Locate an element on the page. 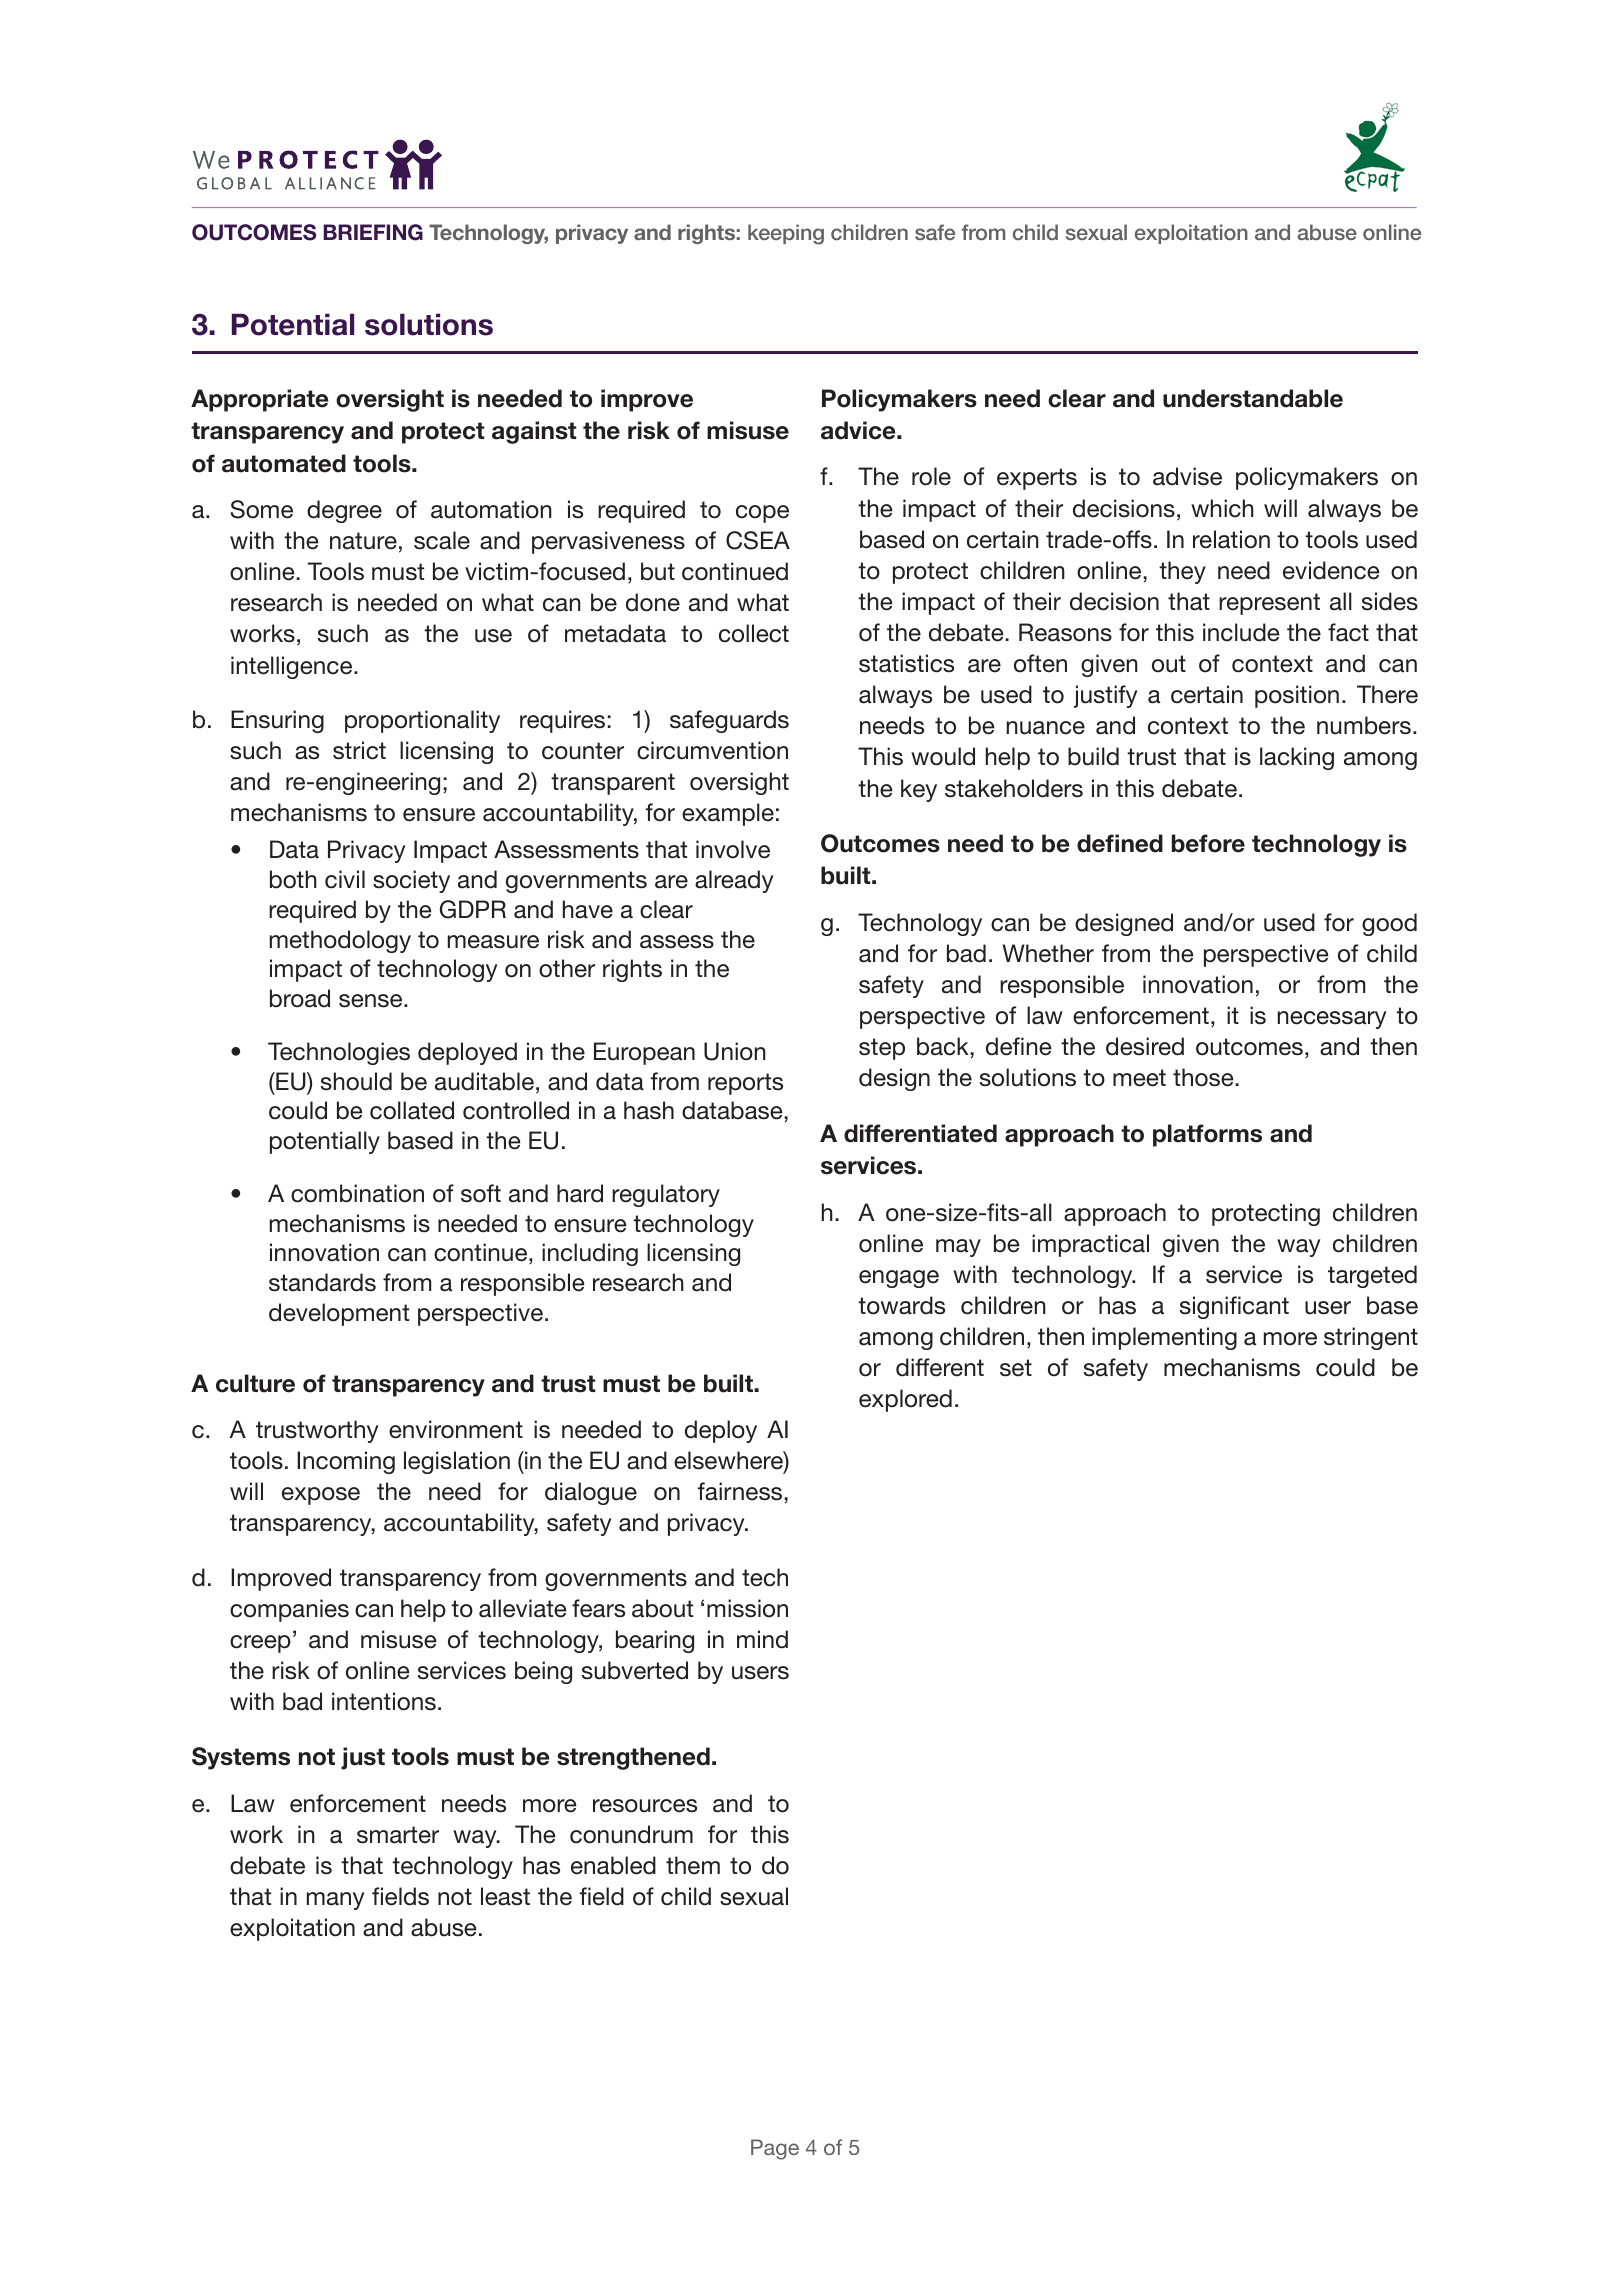  understandable is located at coordinates (1253, 398).
